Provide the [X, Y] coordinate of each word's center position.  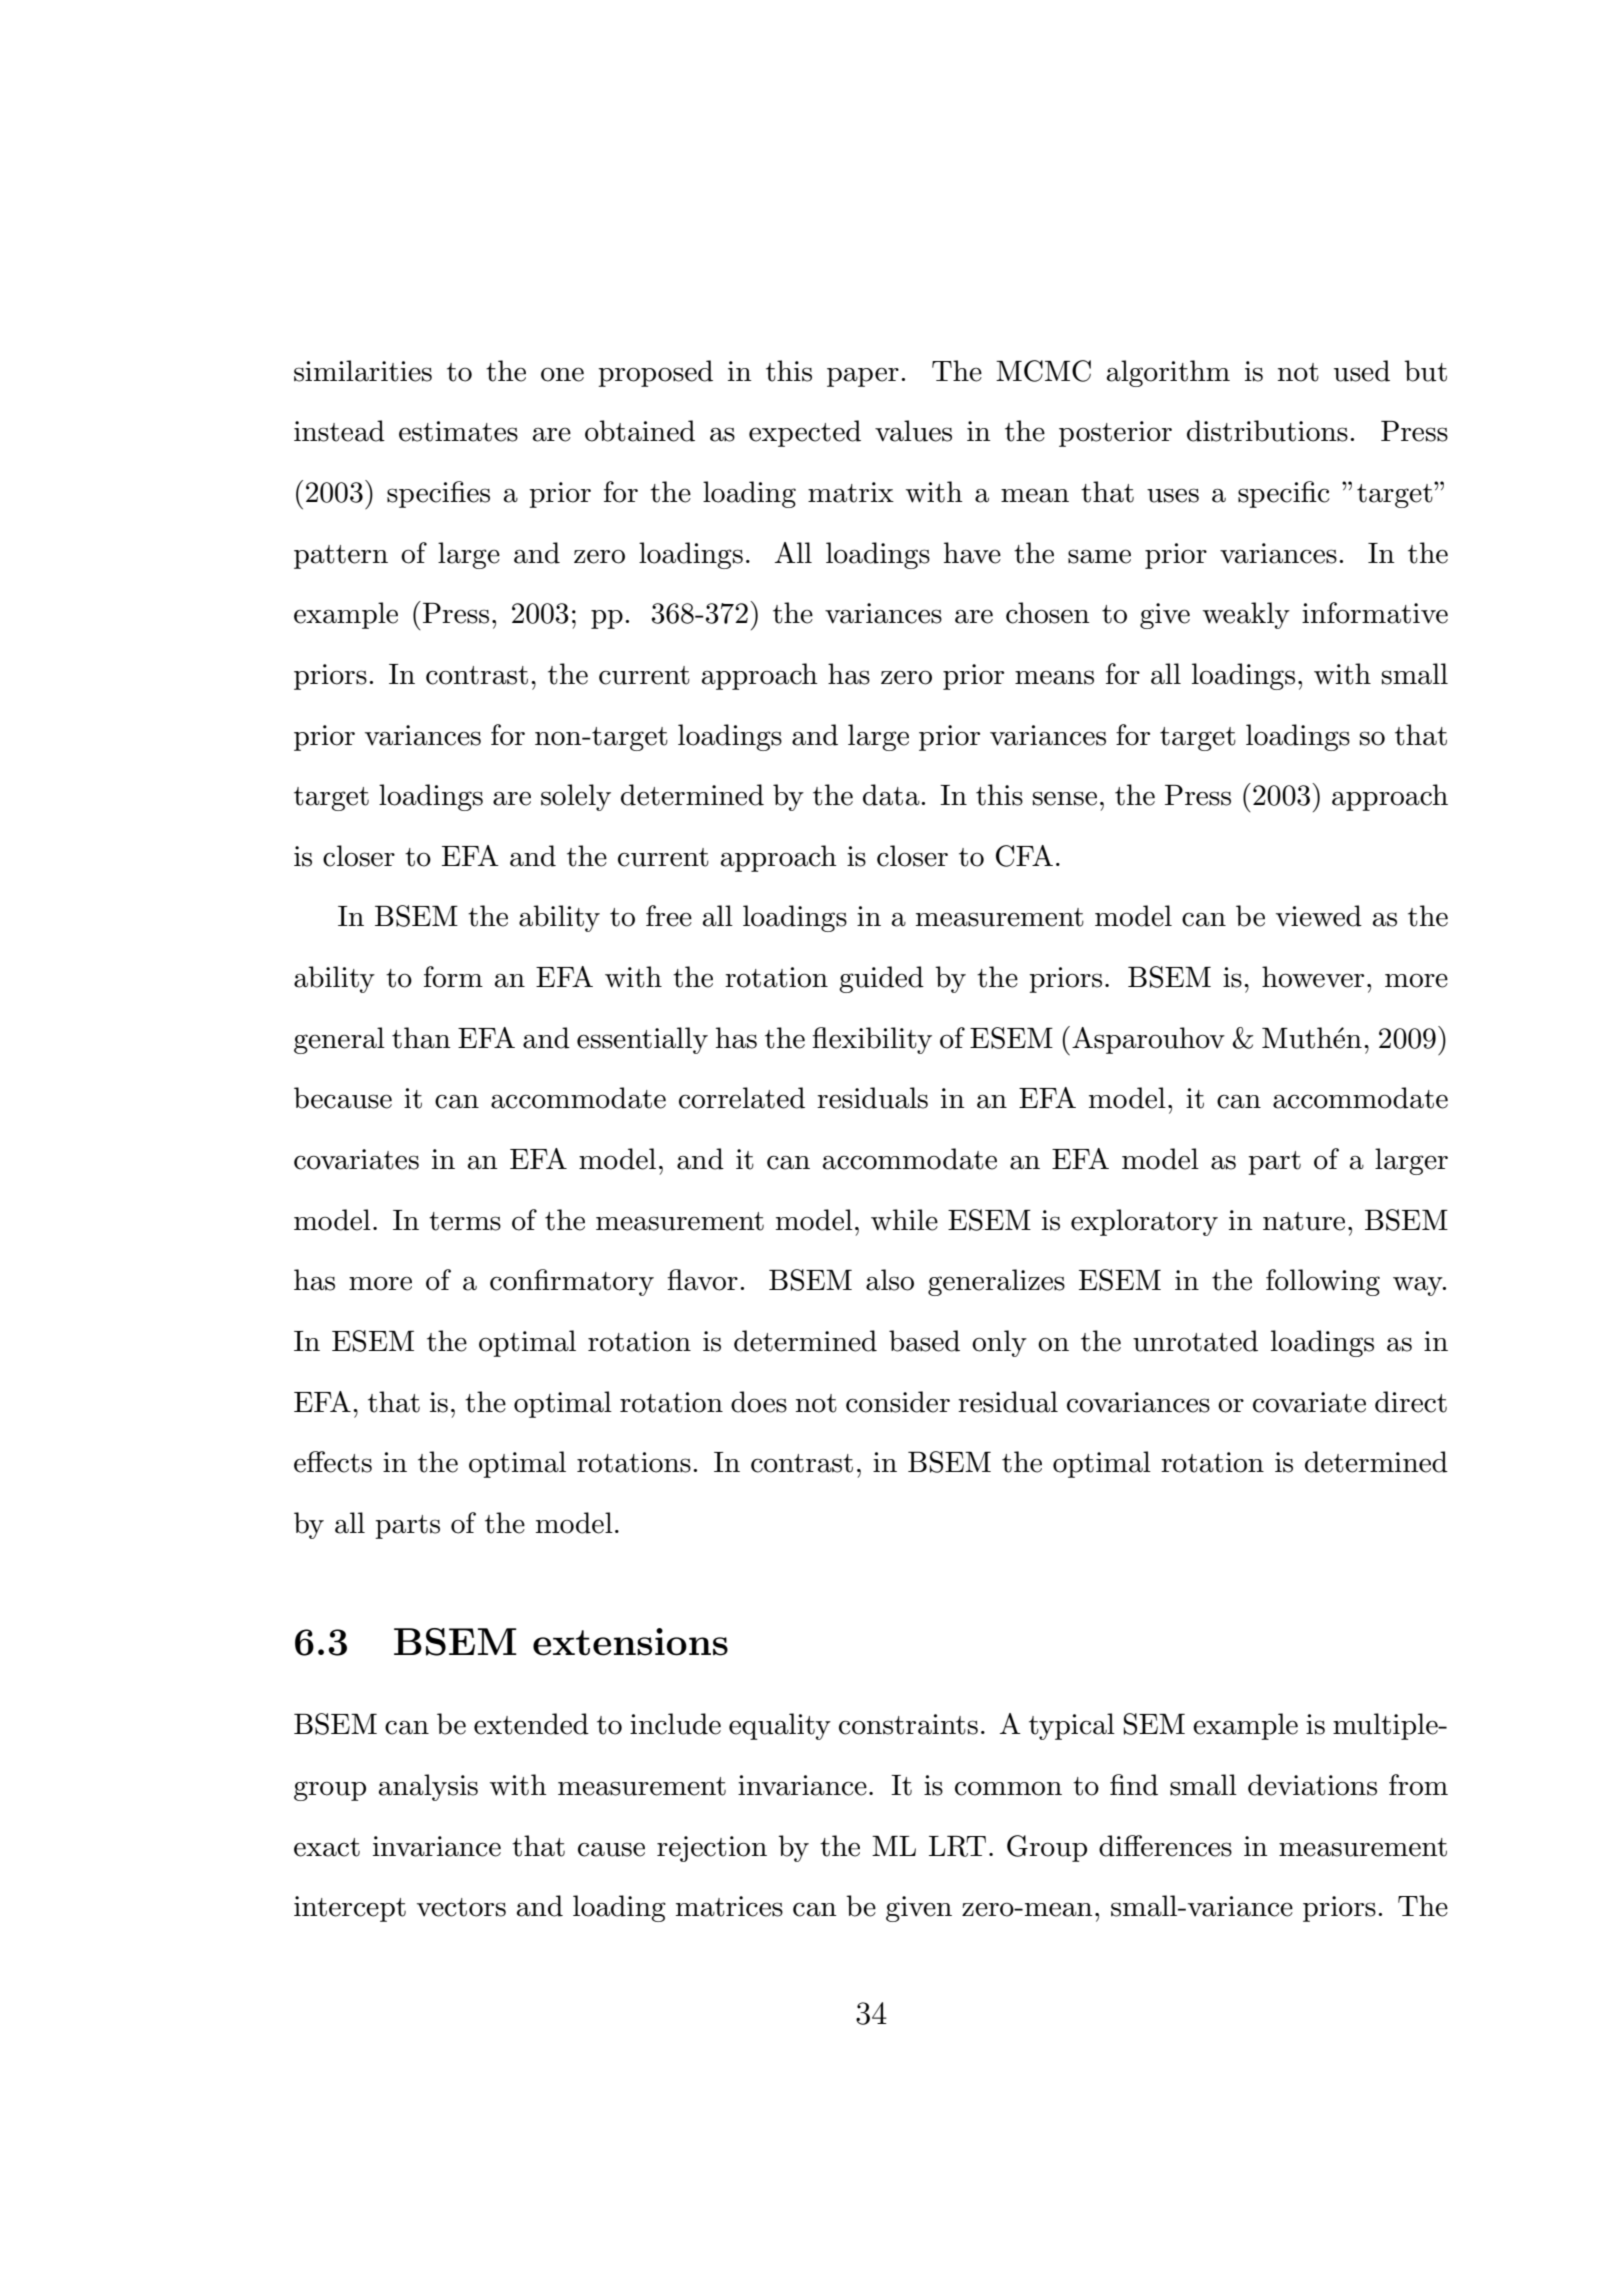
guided [881, 979]
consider [898, 1402]
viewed [1319, 916]
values [913, 431]
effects [333, 1462]
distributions [1267, 431]
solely [576, 797]
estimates [458, 431]
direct [1411, 1402]
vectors [461, 1907]
